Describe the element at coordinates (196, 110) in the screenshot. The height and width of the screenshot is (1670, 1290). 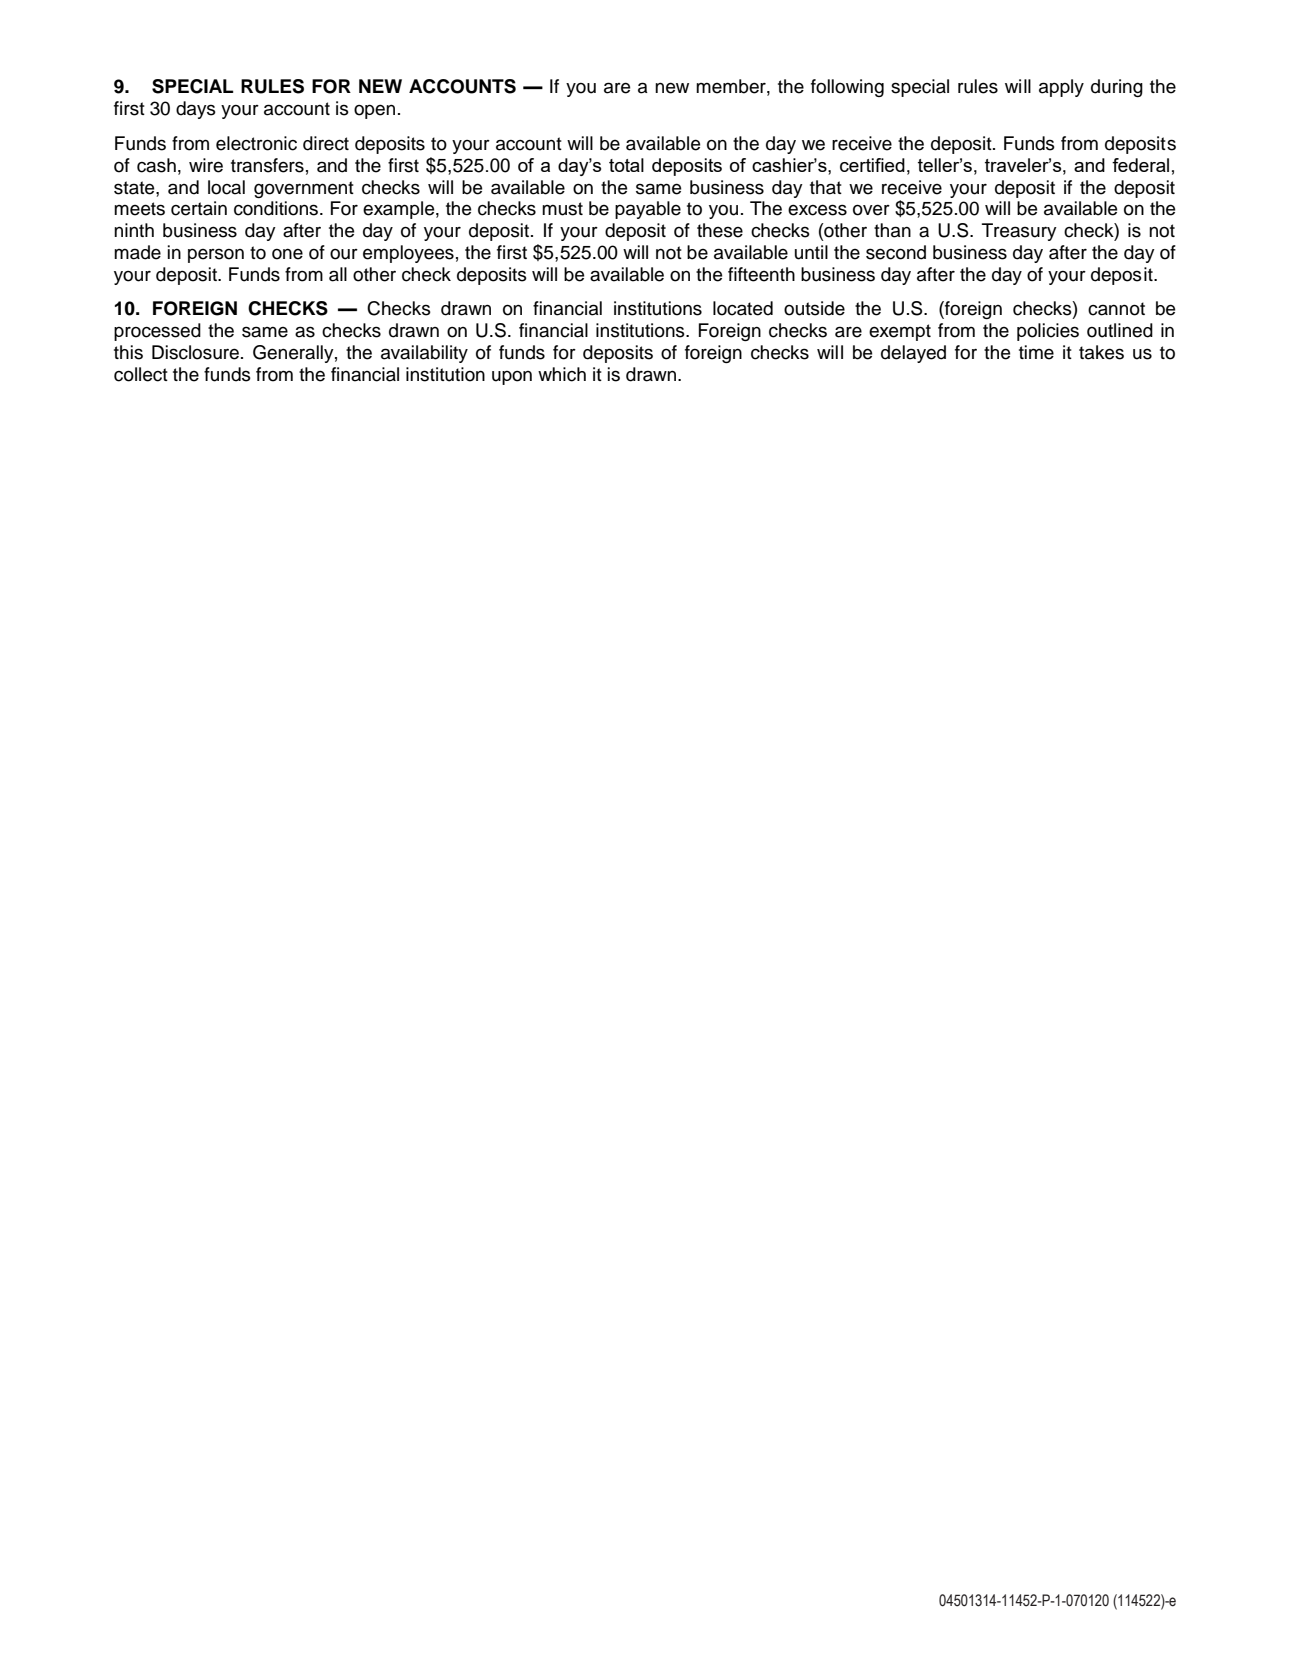
I see `days` at that location.
